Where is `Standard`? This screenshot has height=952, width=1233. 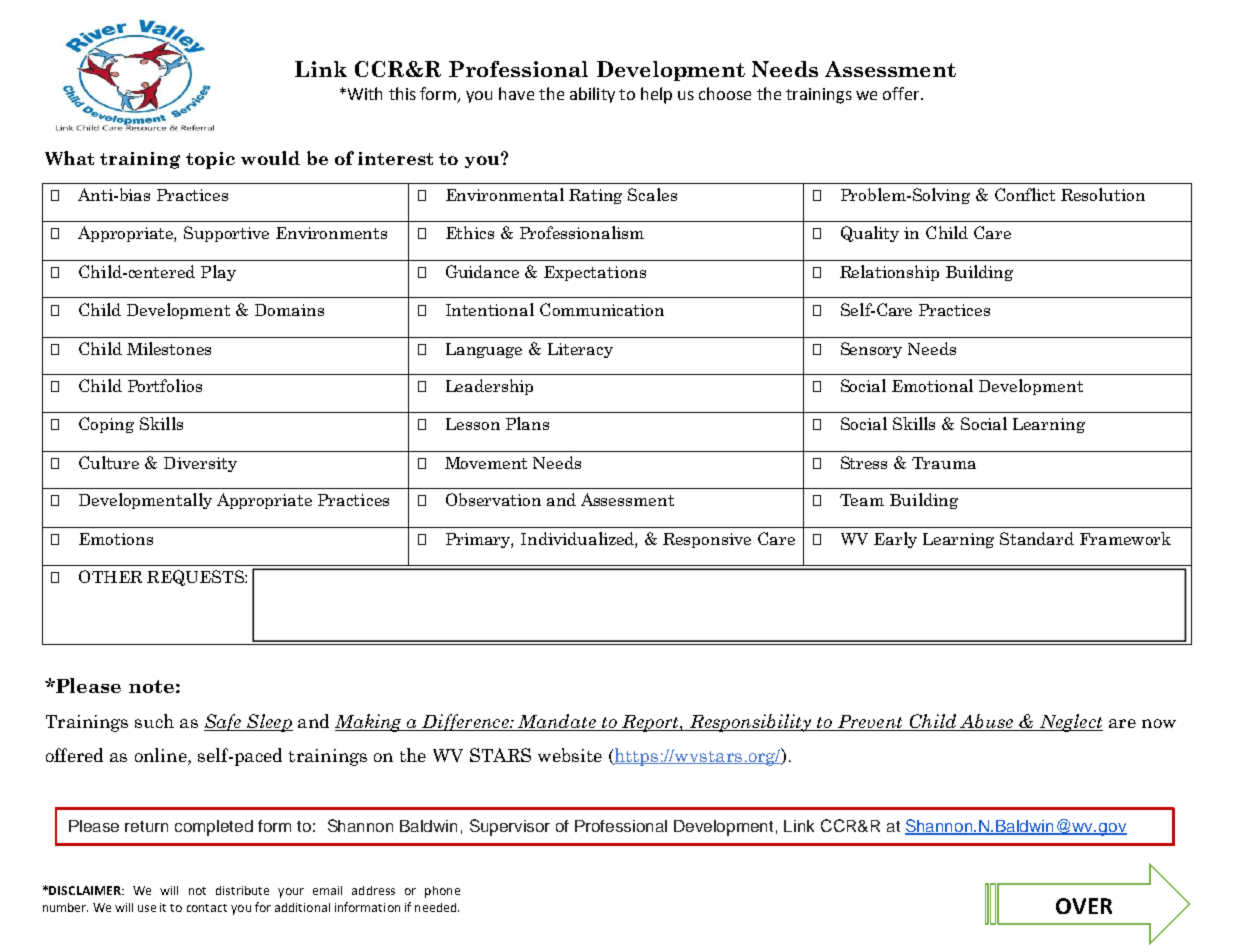 Standard is located at coordinates (1037, 538).
